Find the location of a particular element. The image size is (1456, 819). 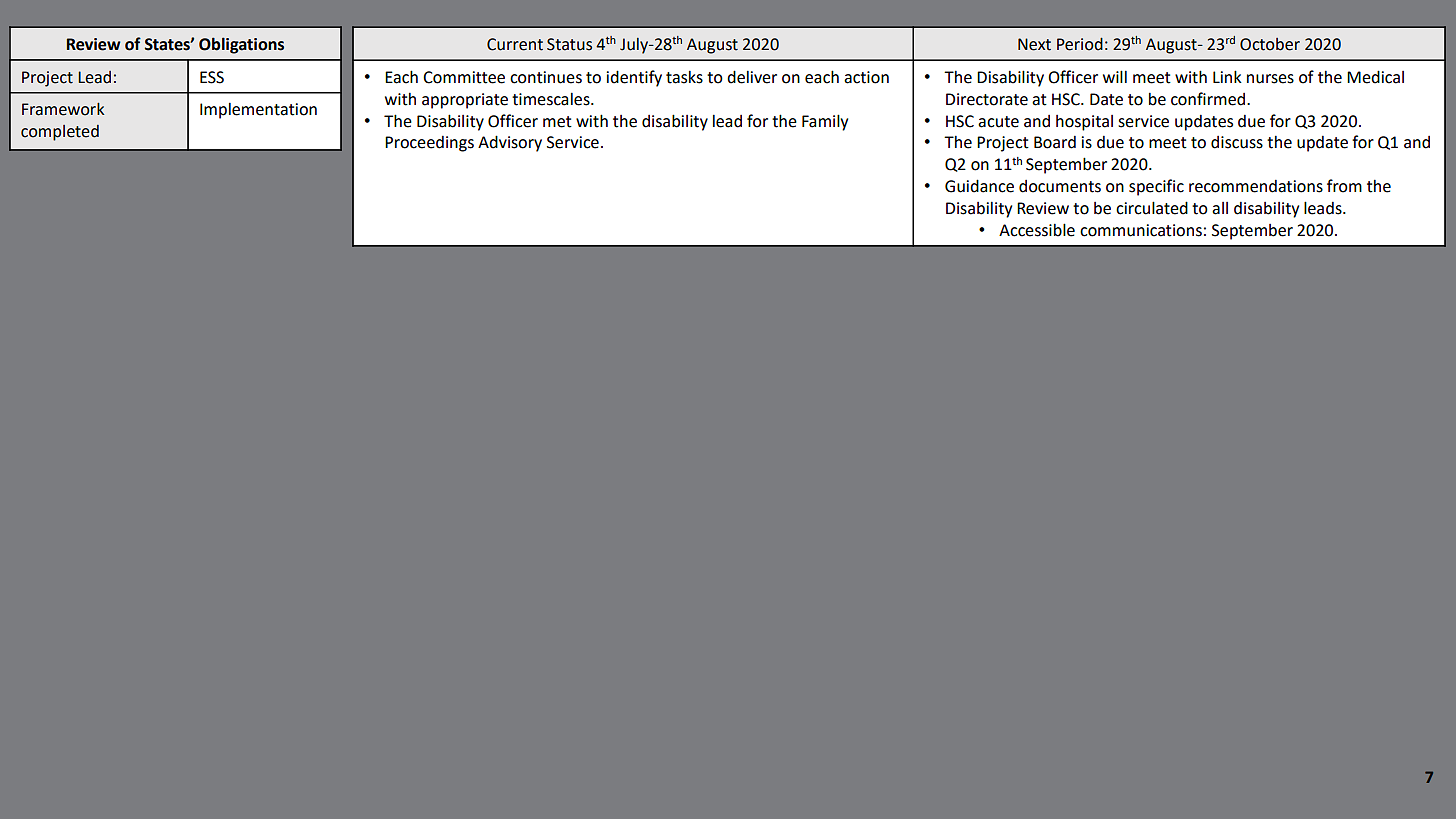

timescales is located at coordinates (552, 99).
